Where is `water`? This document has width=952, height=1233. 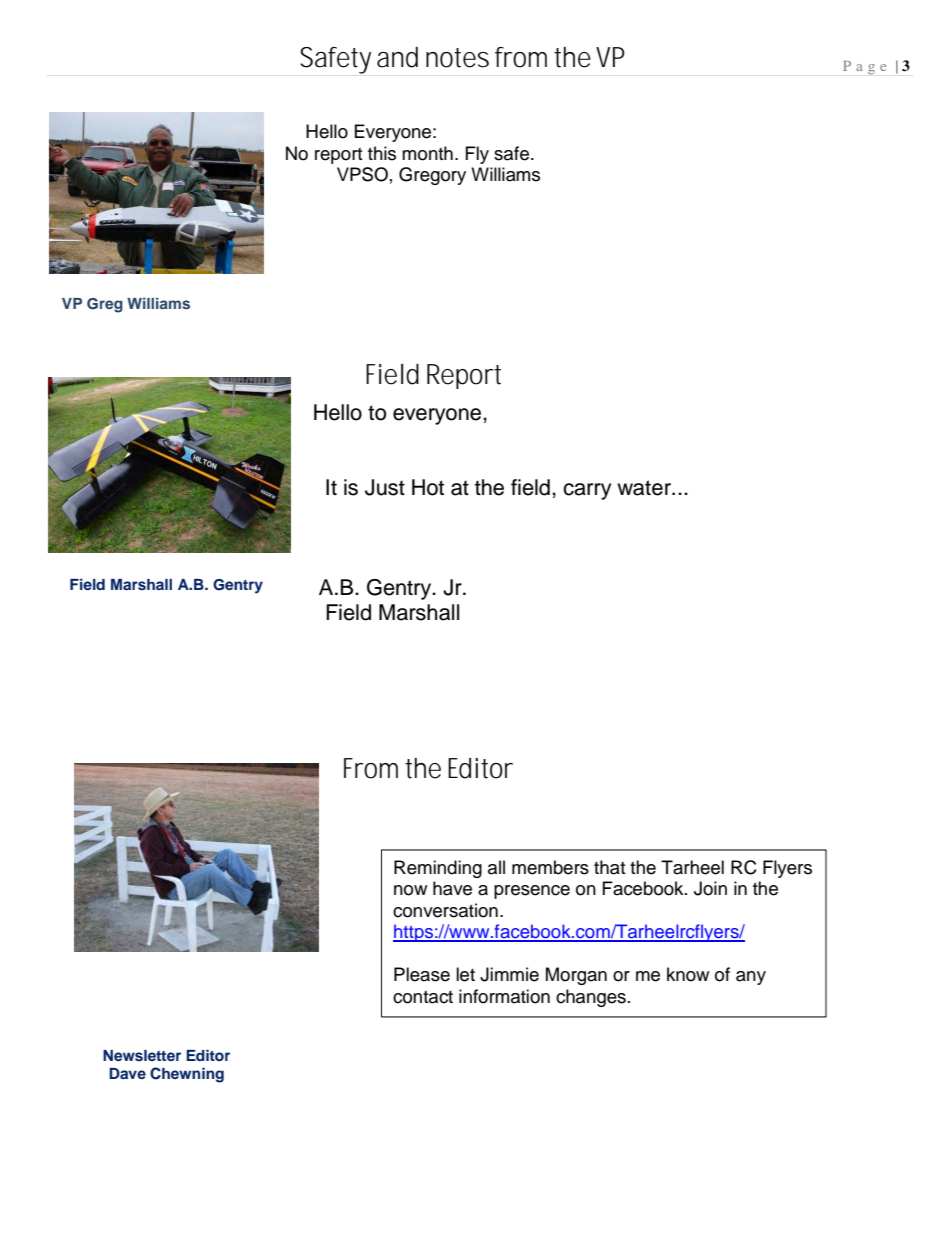
water is located at coordinates (645, 488).
